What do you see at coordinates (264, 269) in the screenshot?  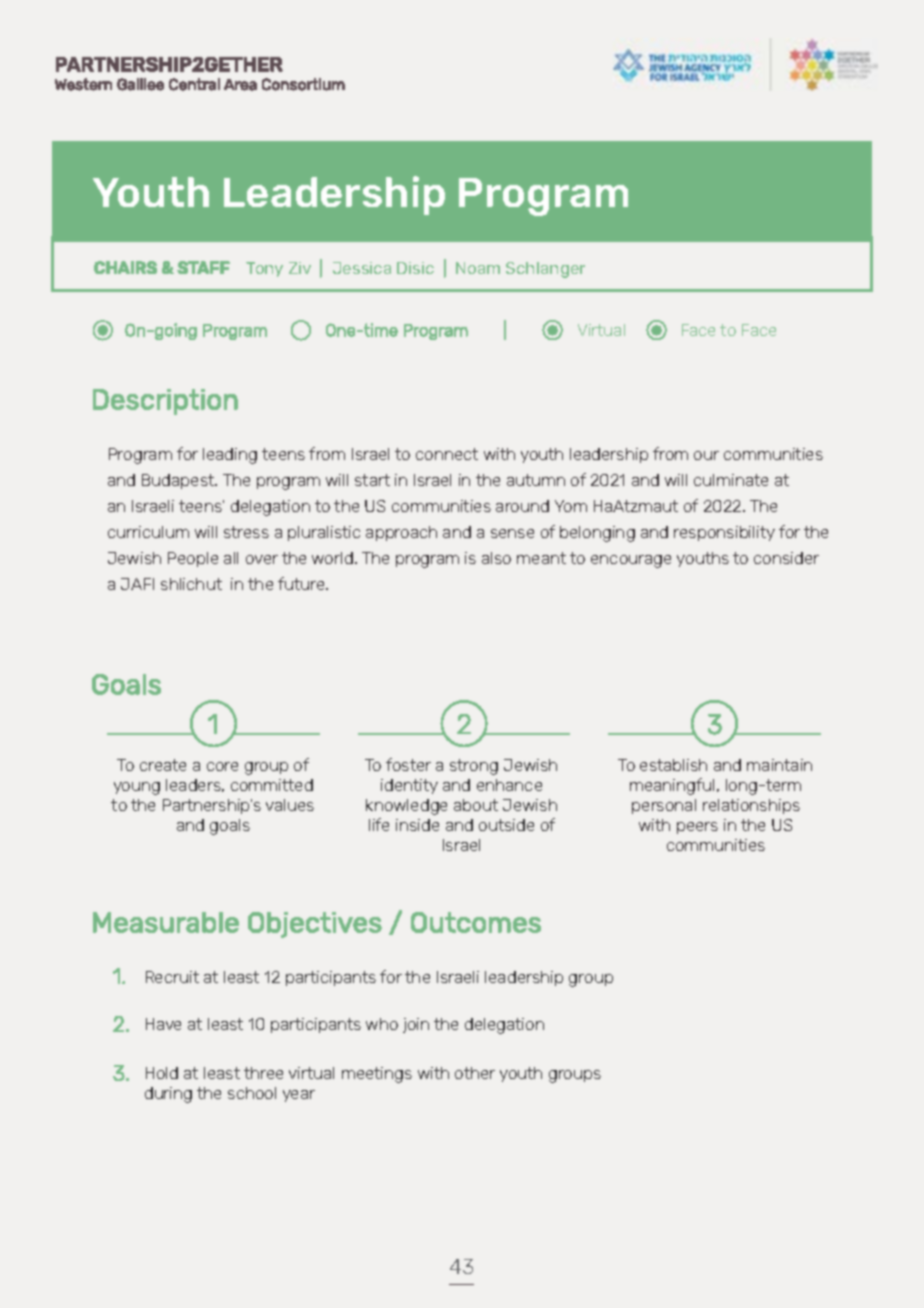 I see `Tony` at bounding box center [264, 269].
